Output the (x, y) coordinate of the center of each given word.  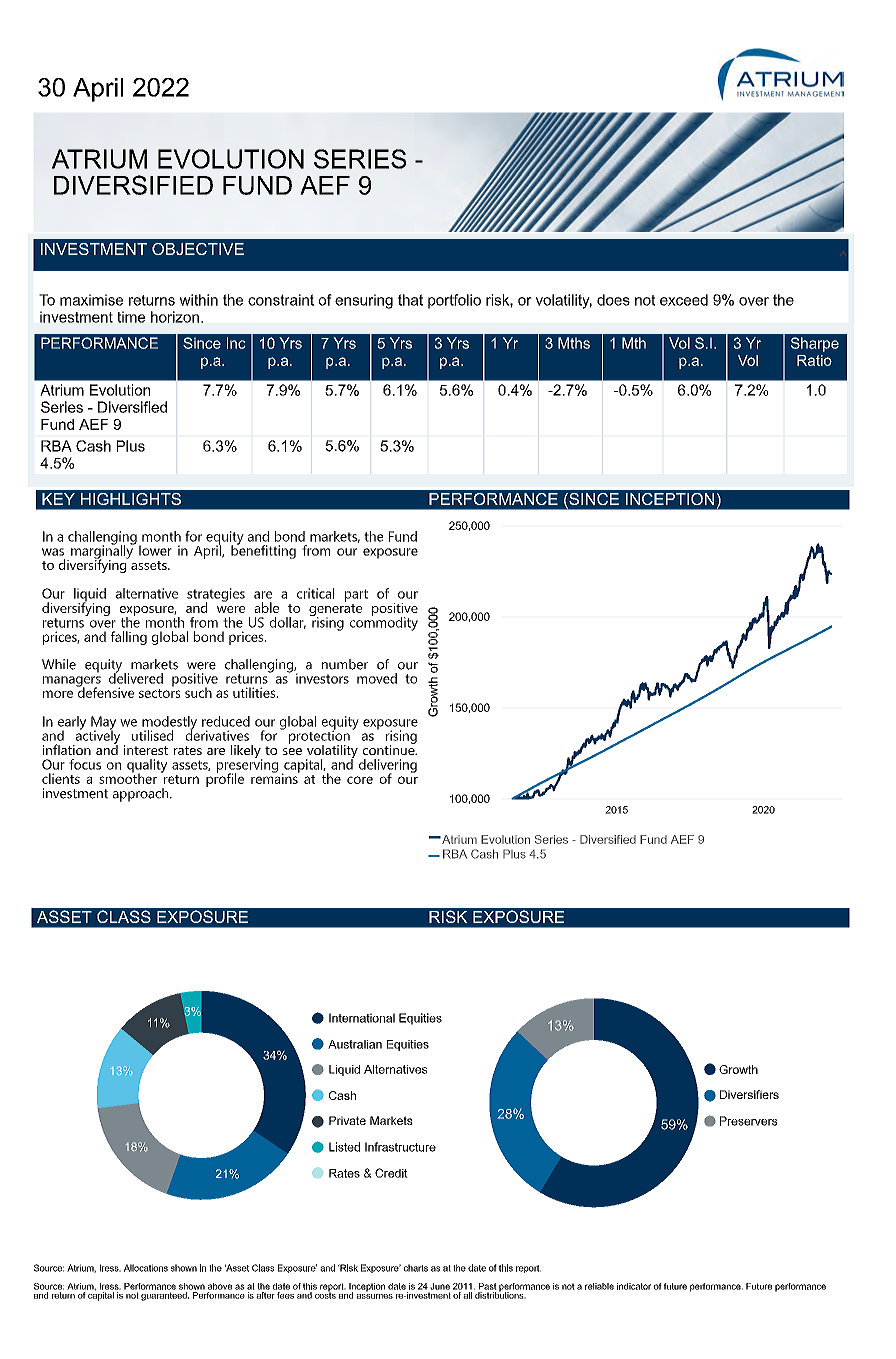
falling (129, 638)
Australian (355, 1044)
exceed (684, 300)
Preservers (748, 1121)
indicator (634, 1286)
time (131, 317)
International (362, 1018)
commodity (384, 623)
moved (377, 678)
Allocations (146, 1268)
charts (416, 1268)
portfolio (454, 301)
